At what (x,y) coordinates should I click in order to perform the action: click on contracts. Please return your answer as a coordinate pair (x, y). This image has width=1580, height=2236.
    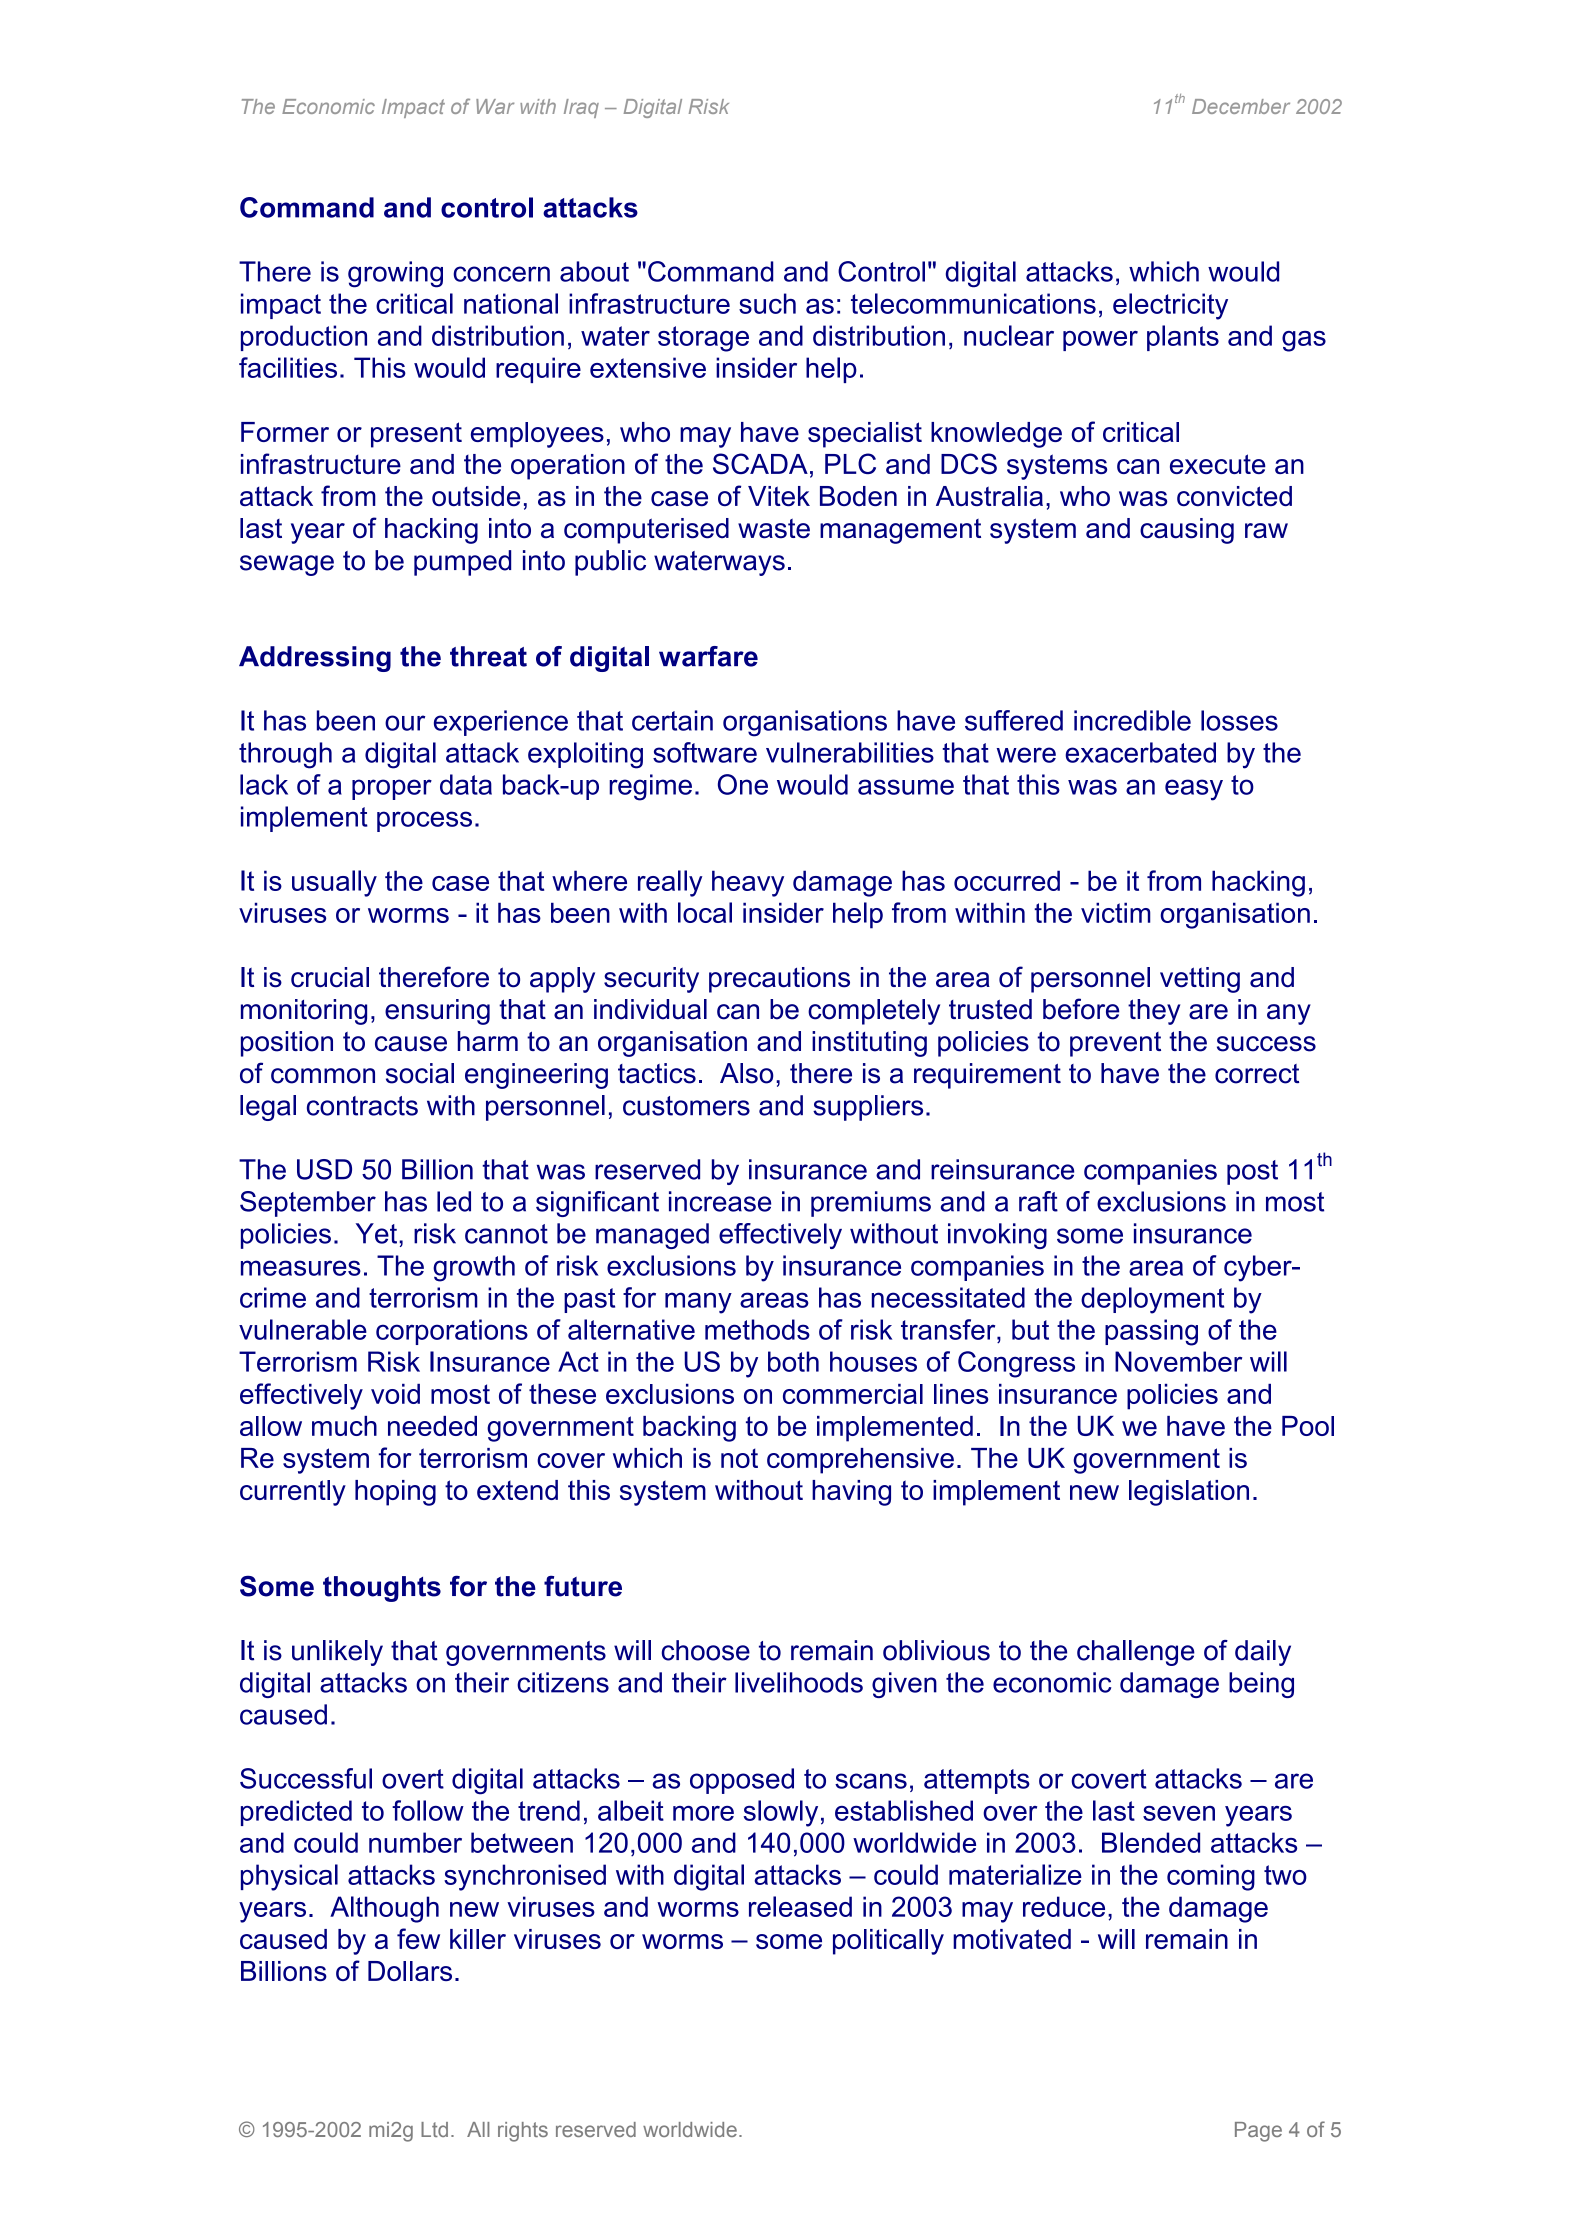
    Looking at the image, I should click on (362, 1106).
